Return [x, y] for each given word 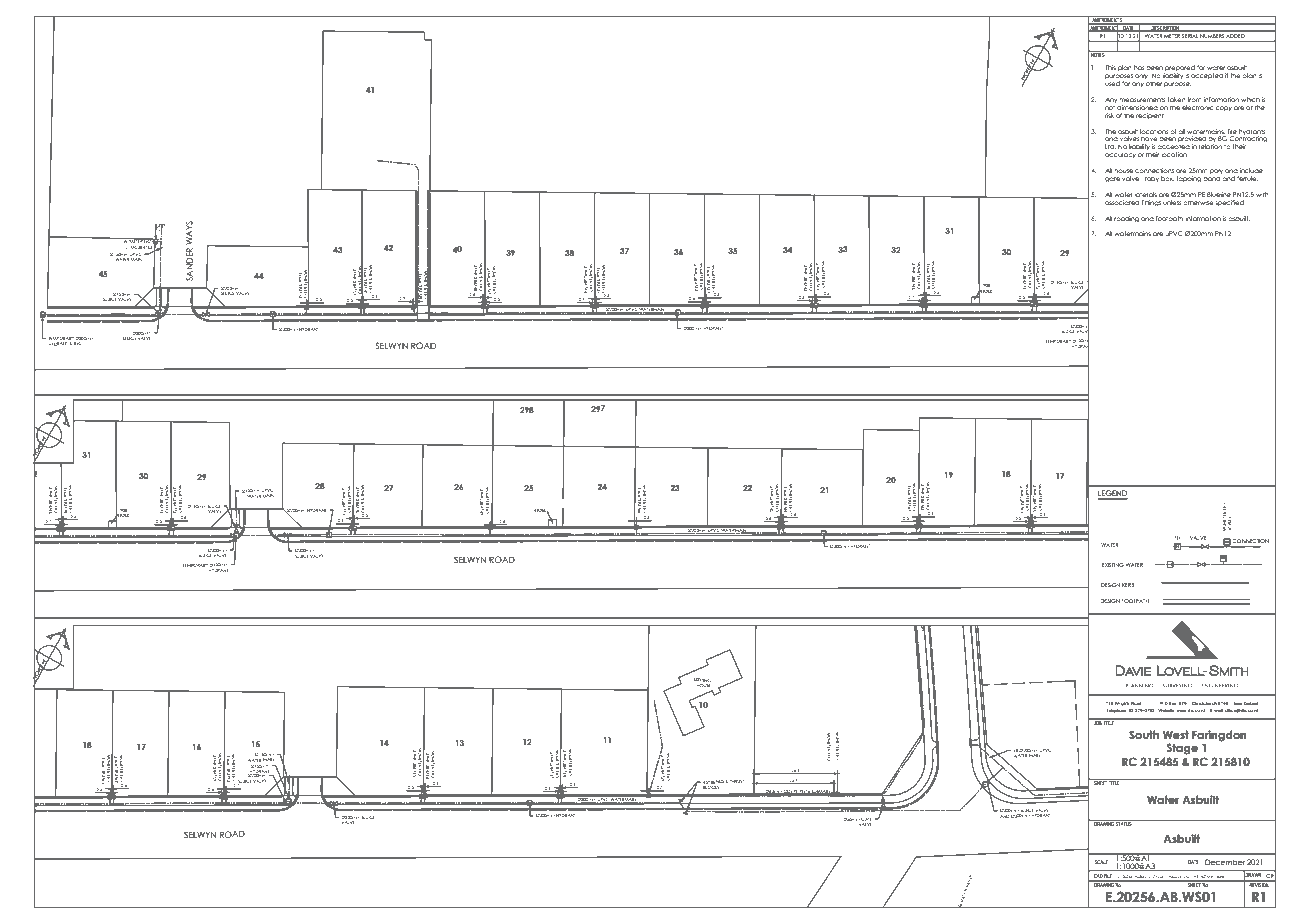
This [1110, 67]
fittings [1151, 203]
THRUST [736, 781]
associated [1122, 202]
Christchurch [1204, 703]
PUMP [548, 503]
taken [1176, 99]
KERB [1128, 585]
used [1112, 83]
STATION [564, 503]
